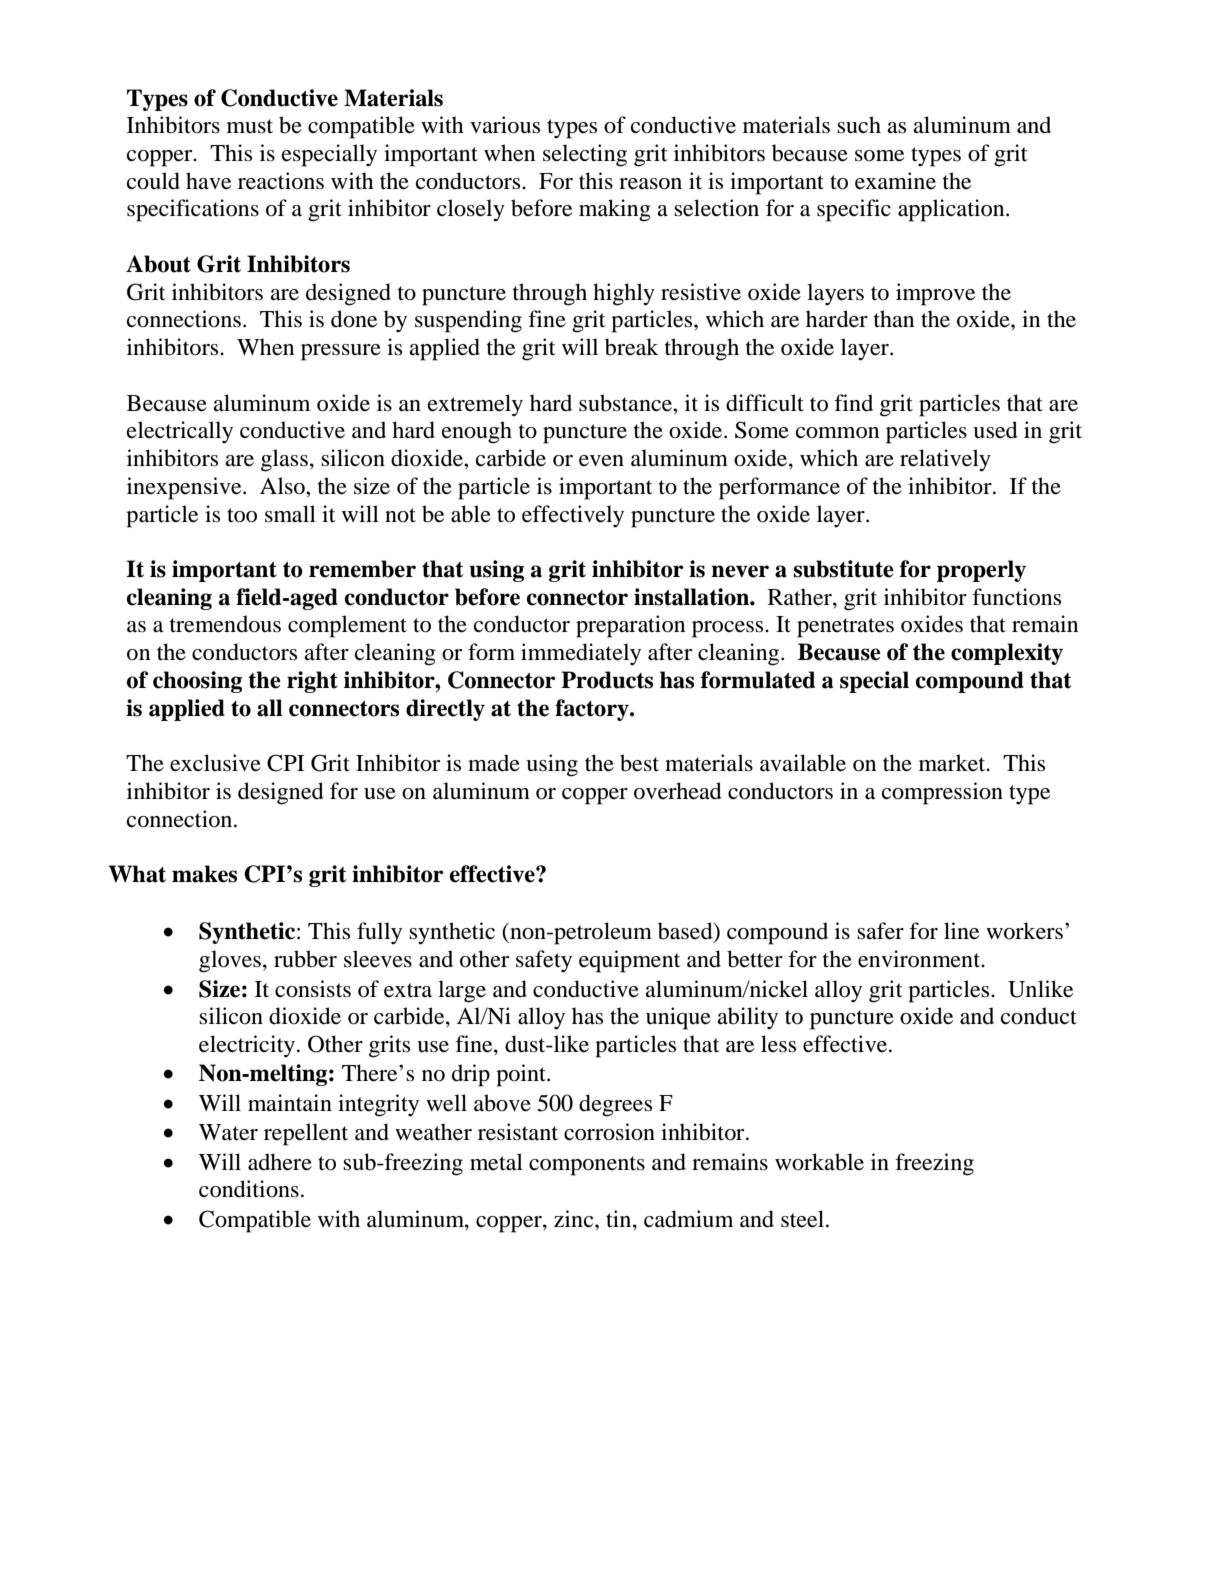 This page has width=1230, height=1592. Describe the element at coordinates (215, 763) in the page. I see `exclusive` at that location.
